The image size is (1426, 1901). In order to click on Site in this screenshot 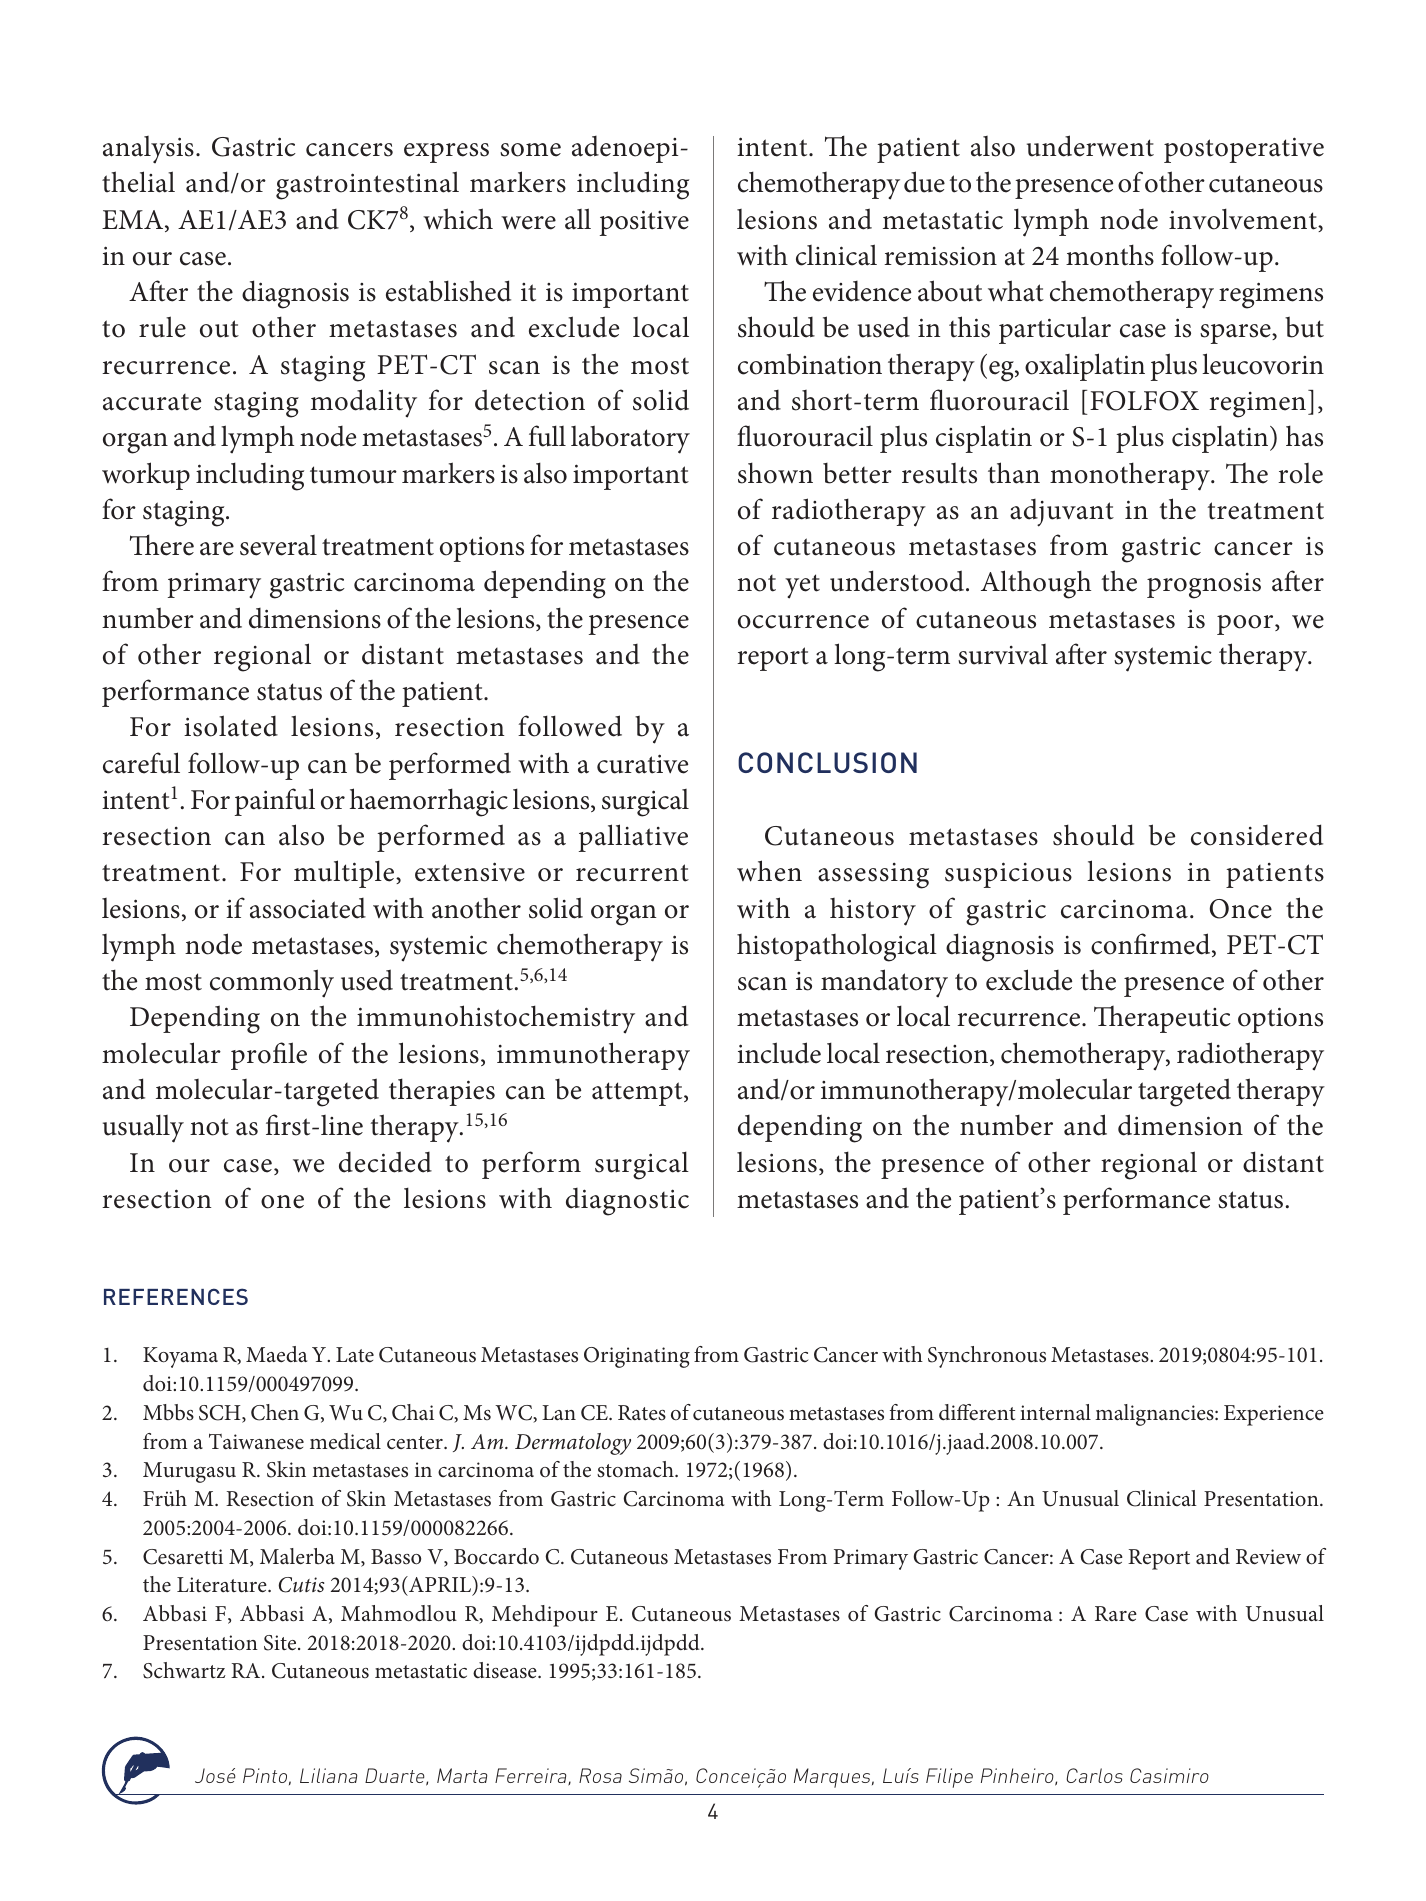, I will do `click(281, 1643)`.
